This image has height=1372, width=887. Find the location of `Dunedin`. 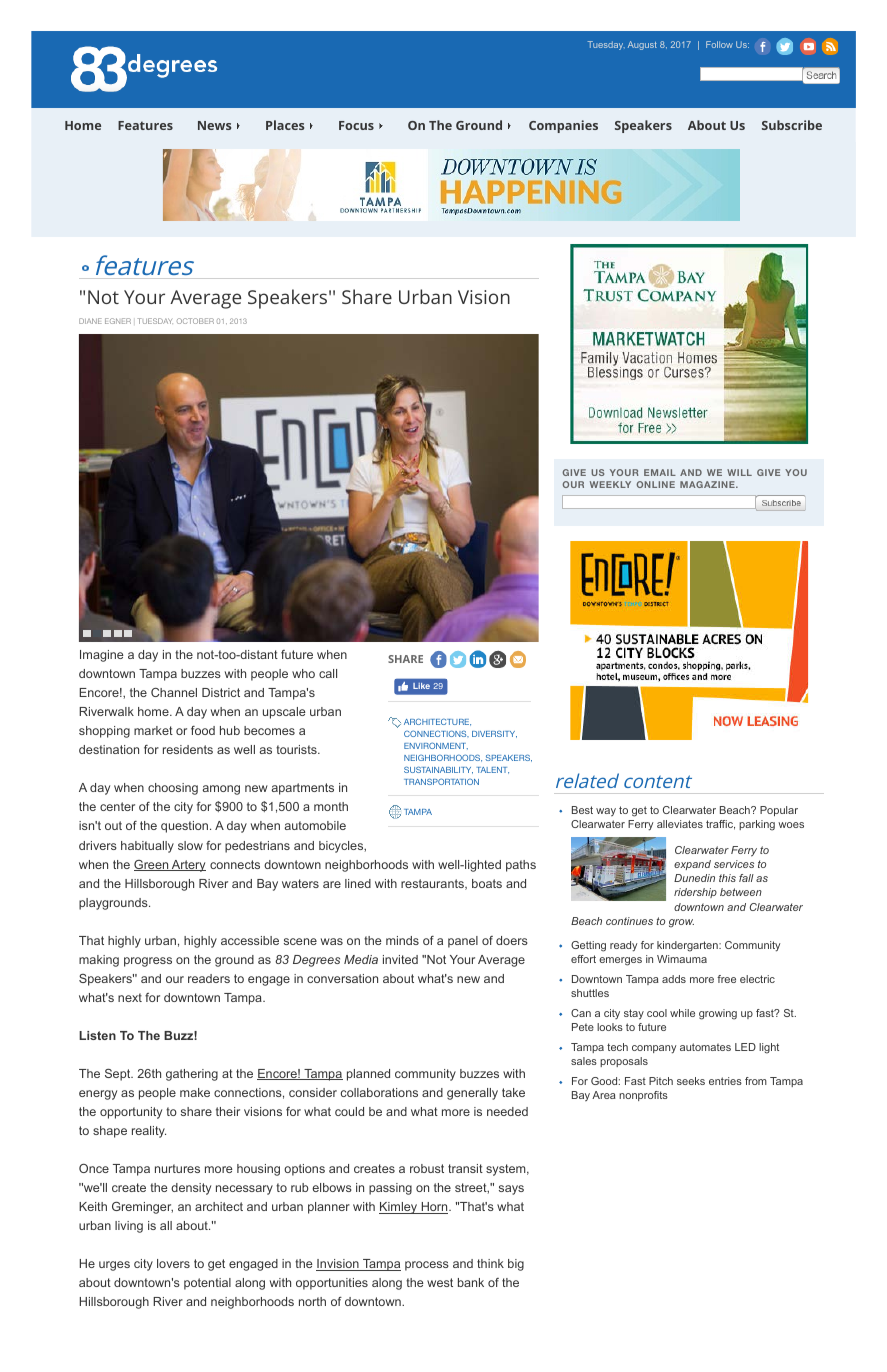

Dunedin is located at coordinates (694, 878).
